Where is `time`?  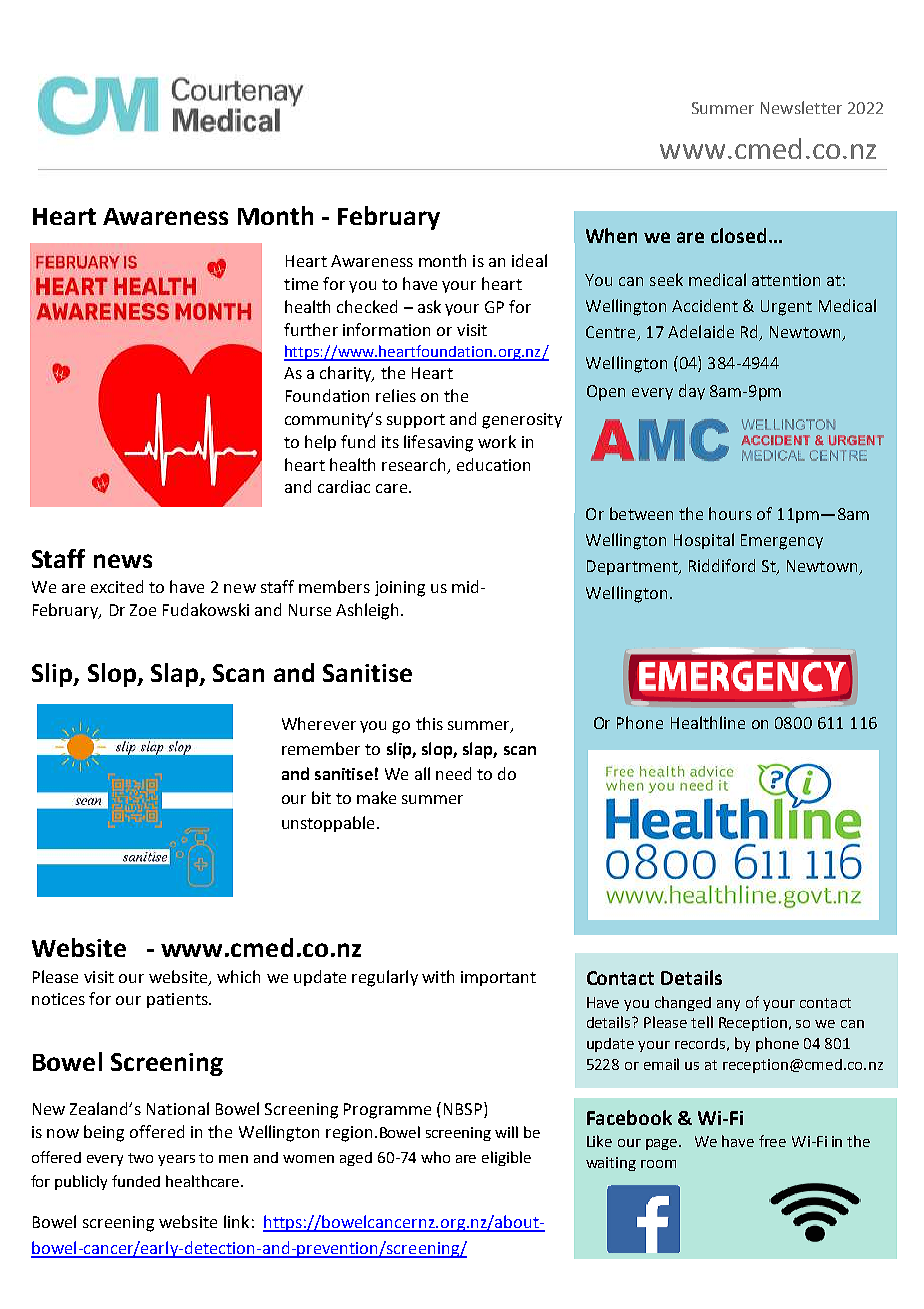 time is located at coordinates (301, 284).
